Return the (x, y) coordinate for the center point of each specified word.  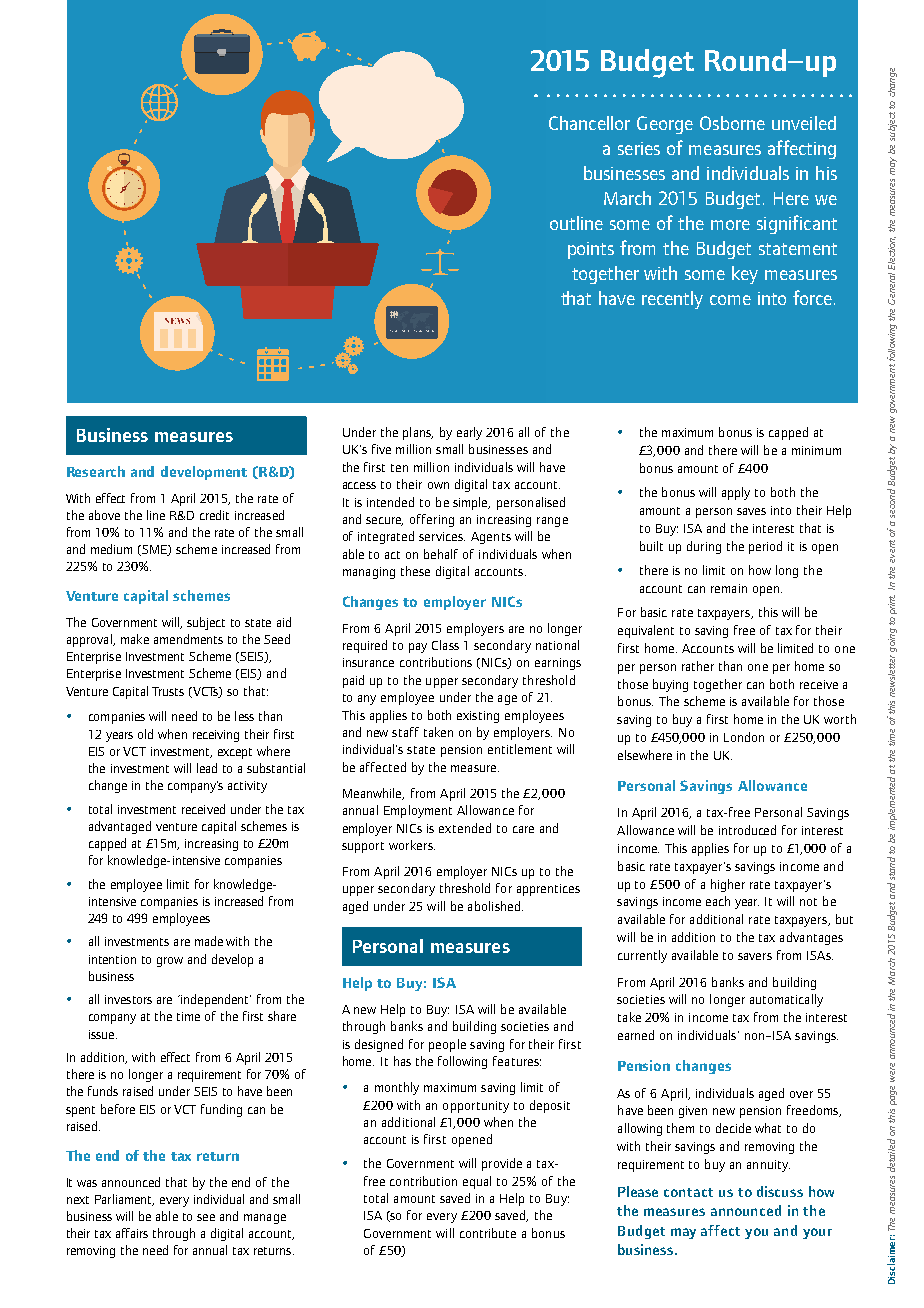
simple (471, 503)
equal (477, 1182)
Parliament (124, 1200)
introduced (747, 830)
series (639, 148)
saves (751, 511)
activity (247, 787)
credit (214, 515)
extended (465, 828)
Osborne (732, 123)
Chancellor (589, 123)
